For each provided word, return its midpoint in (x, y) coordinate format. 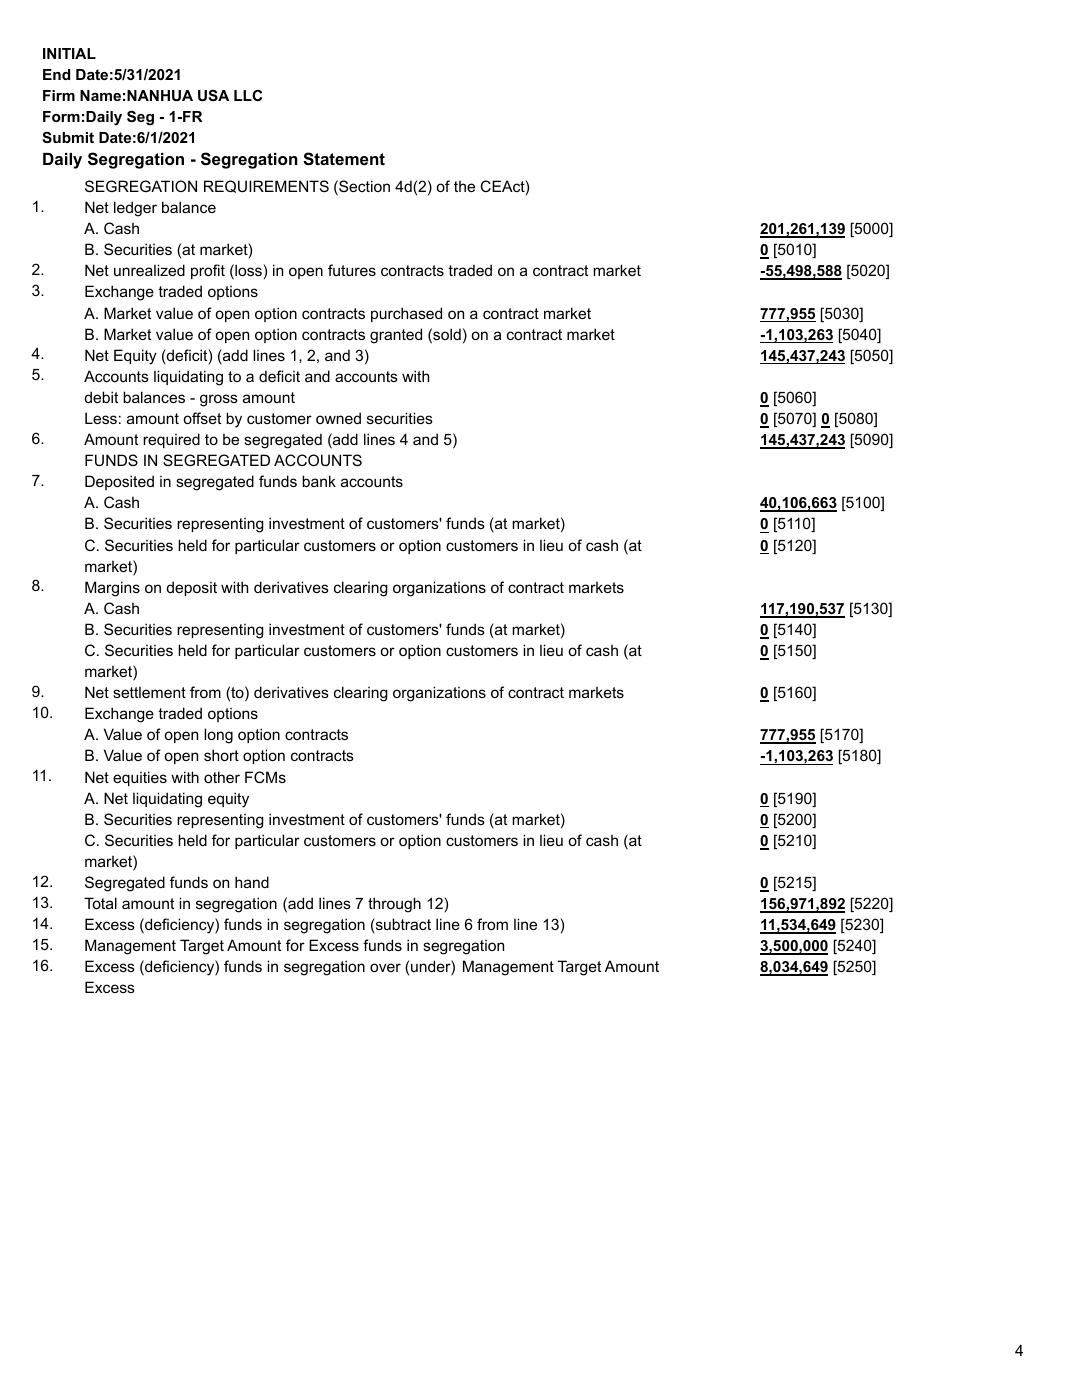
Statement (344, 159)
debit (101, 397)
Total (100, 903)
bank (319, 481)
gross (219, 400)
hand (252, 882)
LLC (248, 95)
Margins (112, 589)
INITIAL (69, 53)
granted (396, 336)
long (218, 736)
